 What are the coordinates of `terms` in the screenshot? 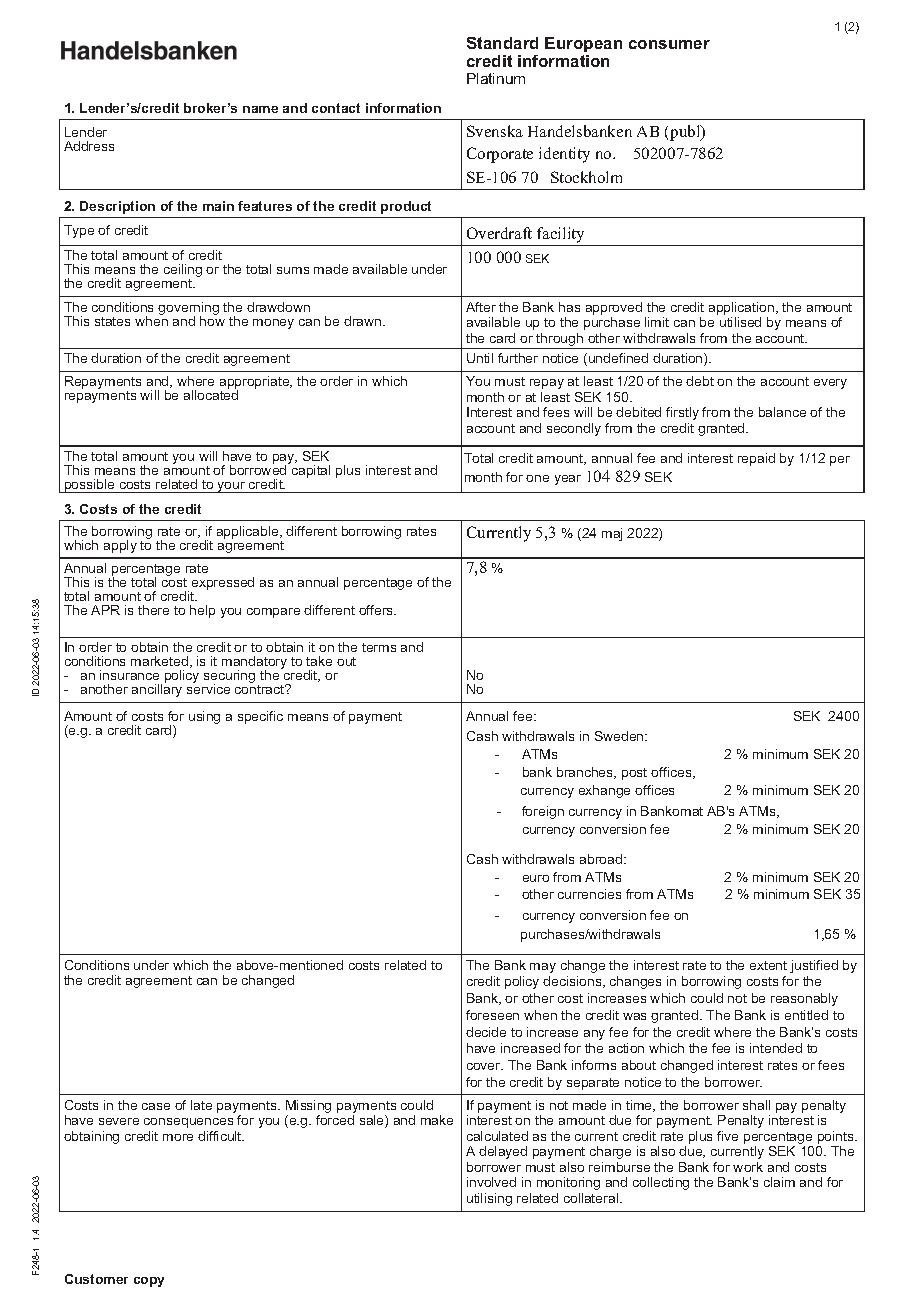 It's located at (379, 647).
